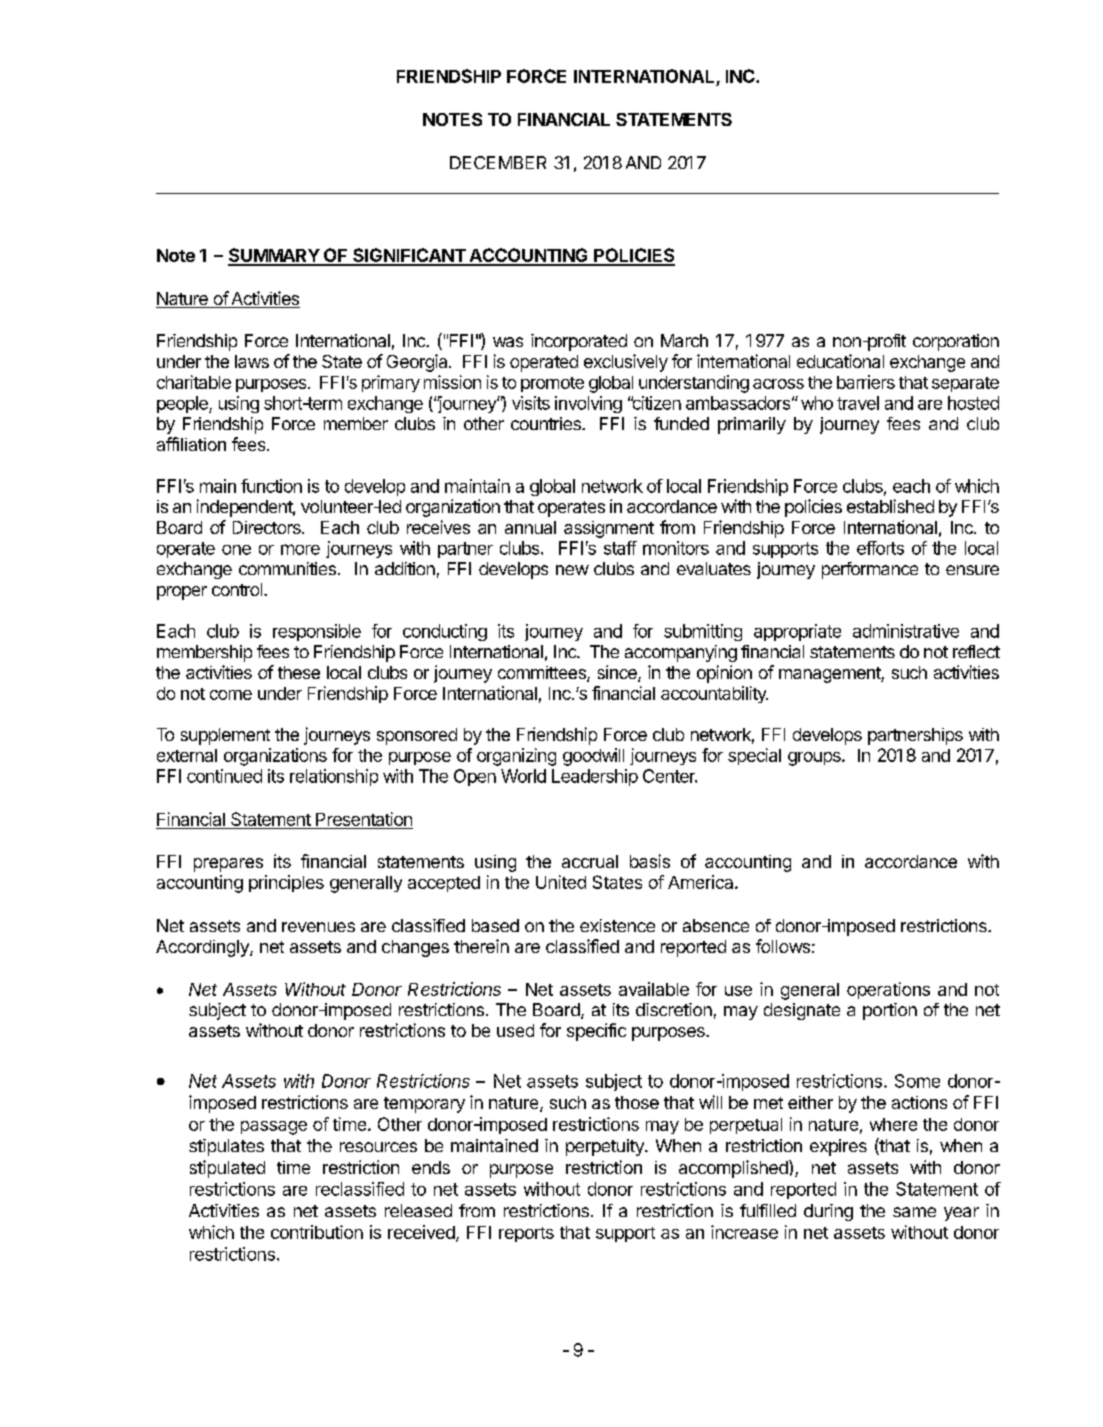  I want to click on operations, so click(888, 990).
